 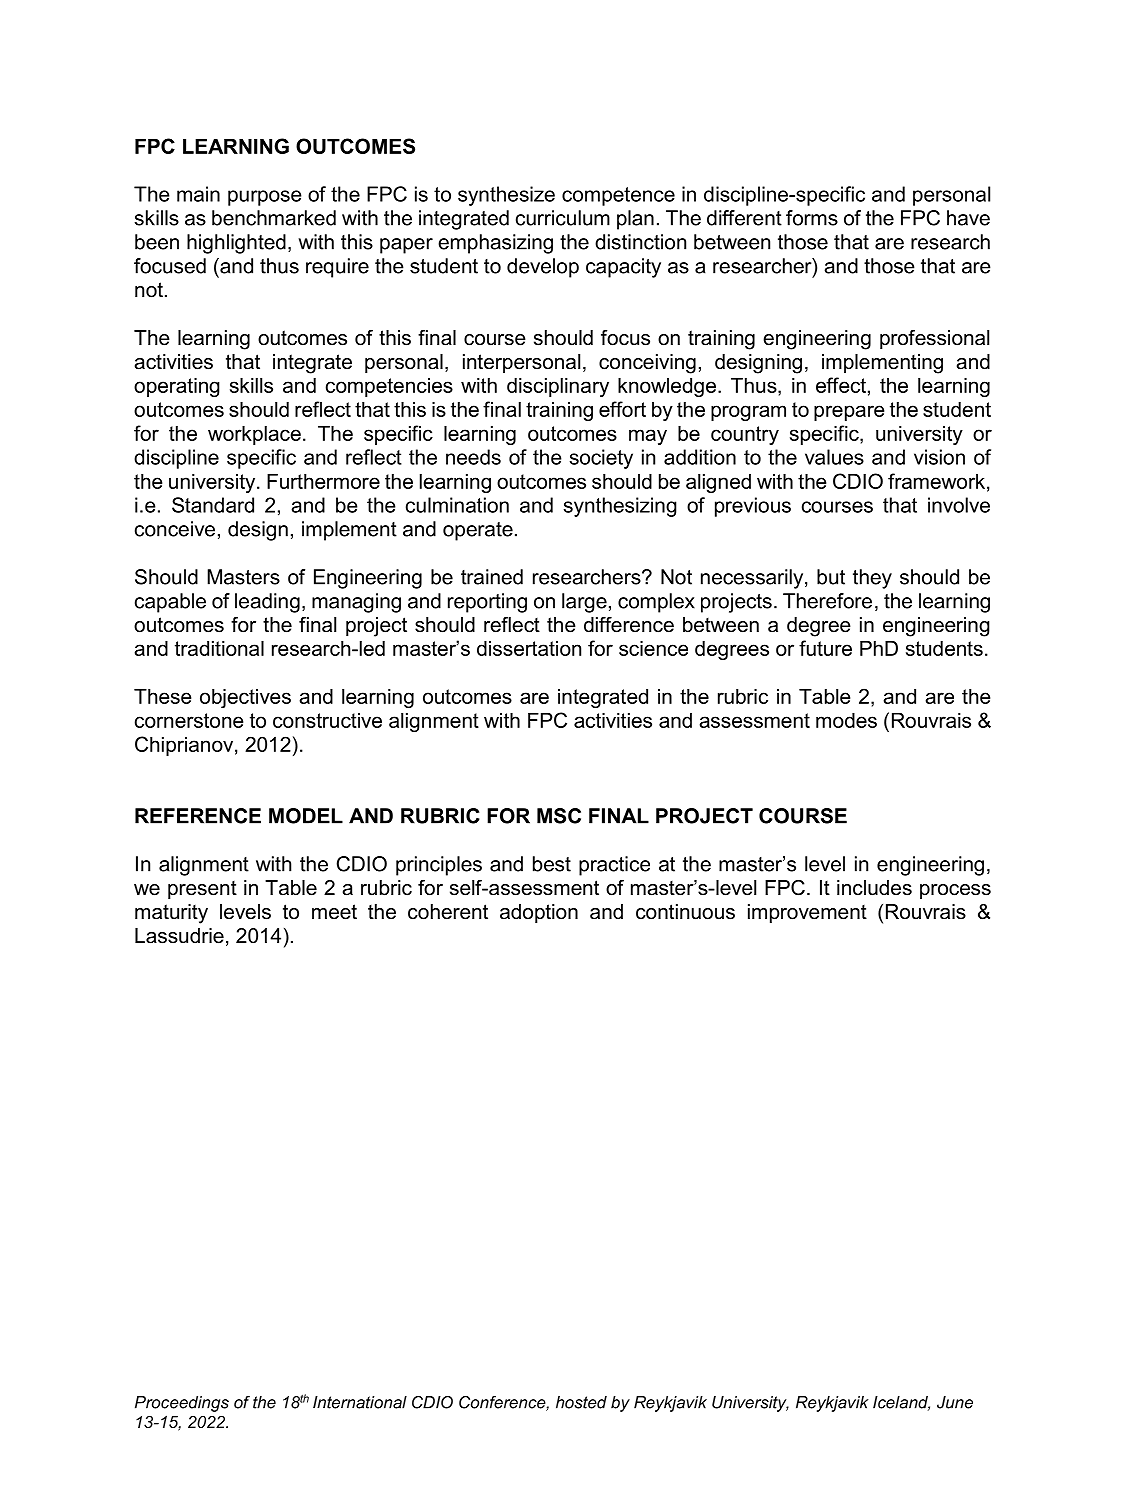 What do you see at coordinates (539, 913) in the screenshot?
I see `adoption` at bounding box center [539, 913].
